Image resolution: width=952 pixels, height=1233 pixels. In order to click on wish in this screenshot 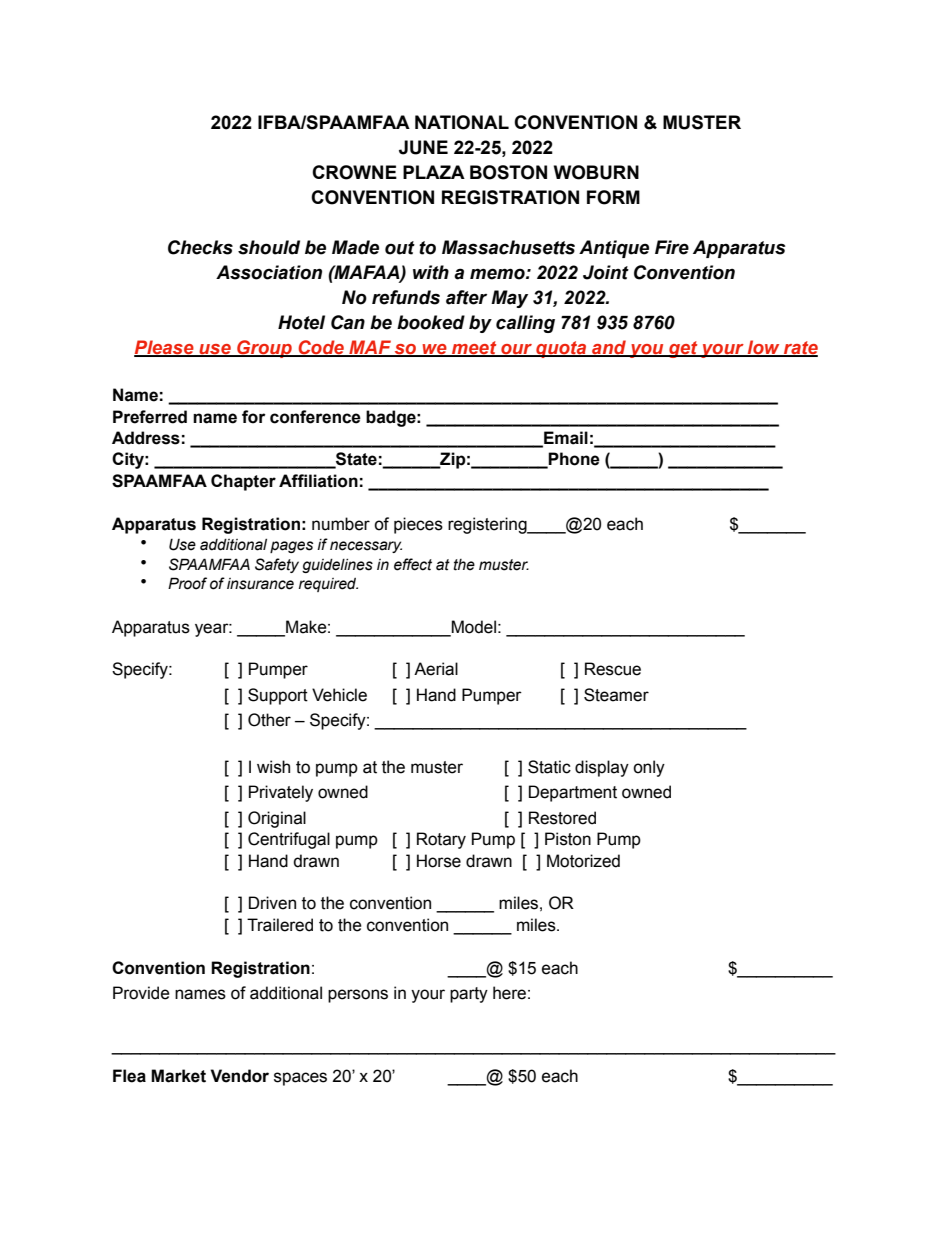, I will do `click(273, 767)`.
